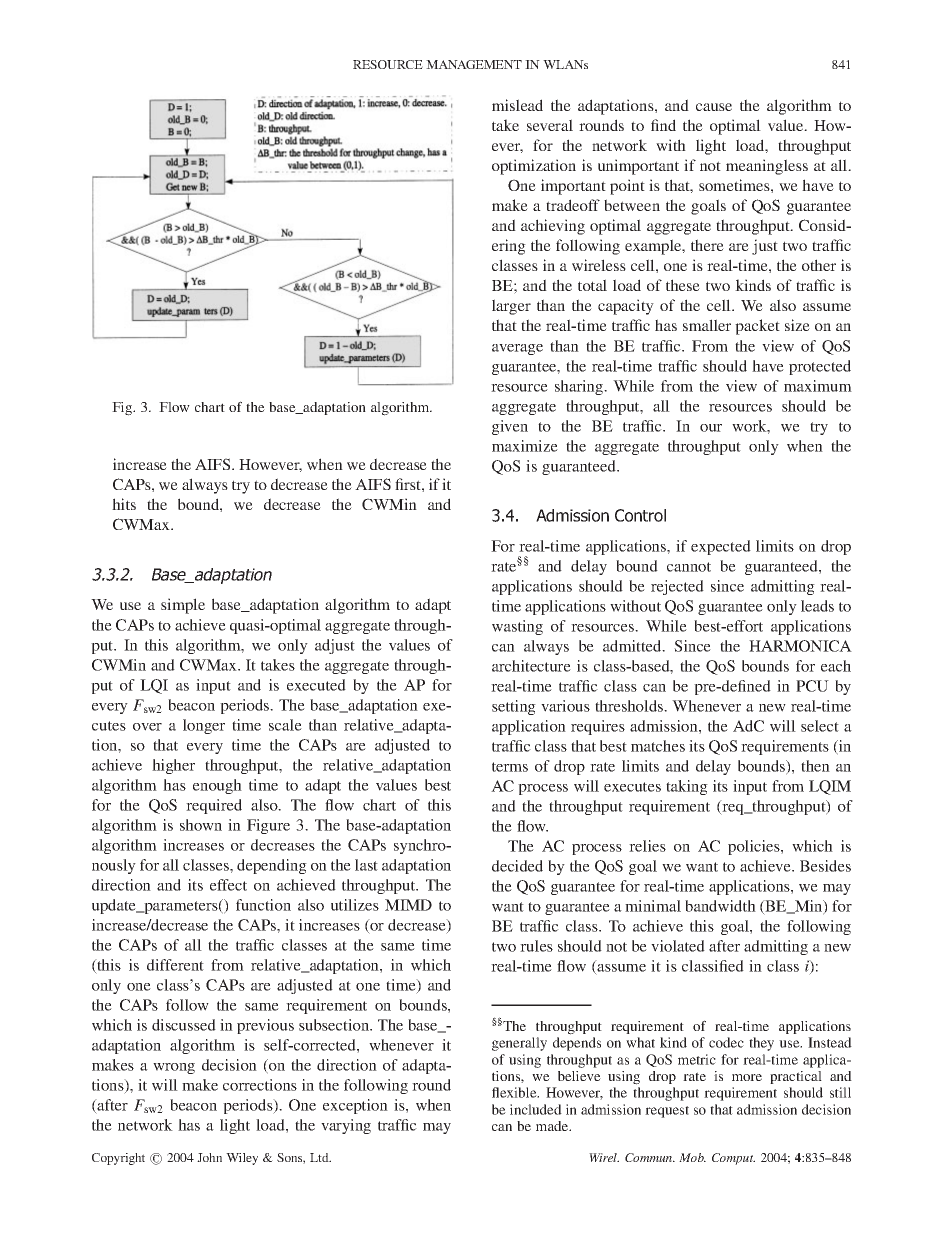 The height and width of the screenshot is (1237, 952). What do you see at coordinates (183, 606) in the screenshot?
I see `simple` at bounding box center [183, 606].
